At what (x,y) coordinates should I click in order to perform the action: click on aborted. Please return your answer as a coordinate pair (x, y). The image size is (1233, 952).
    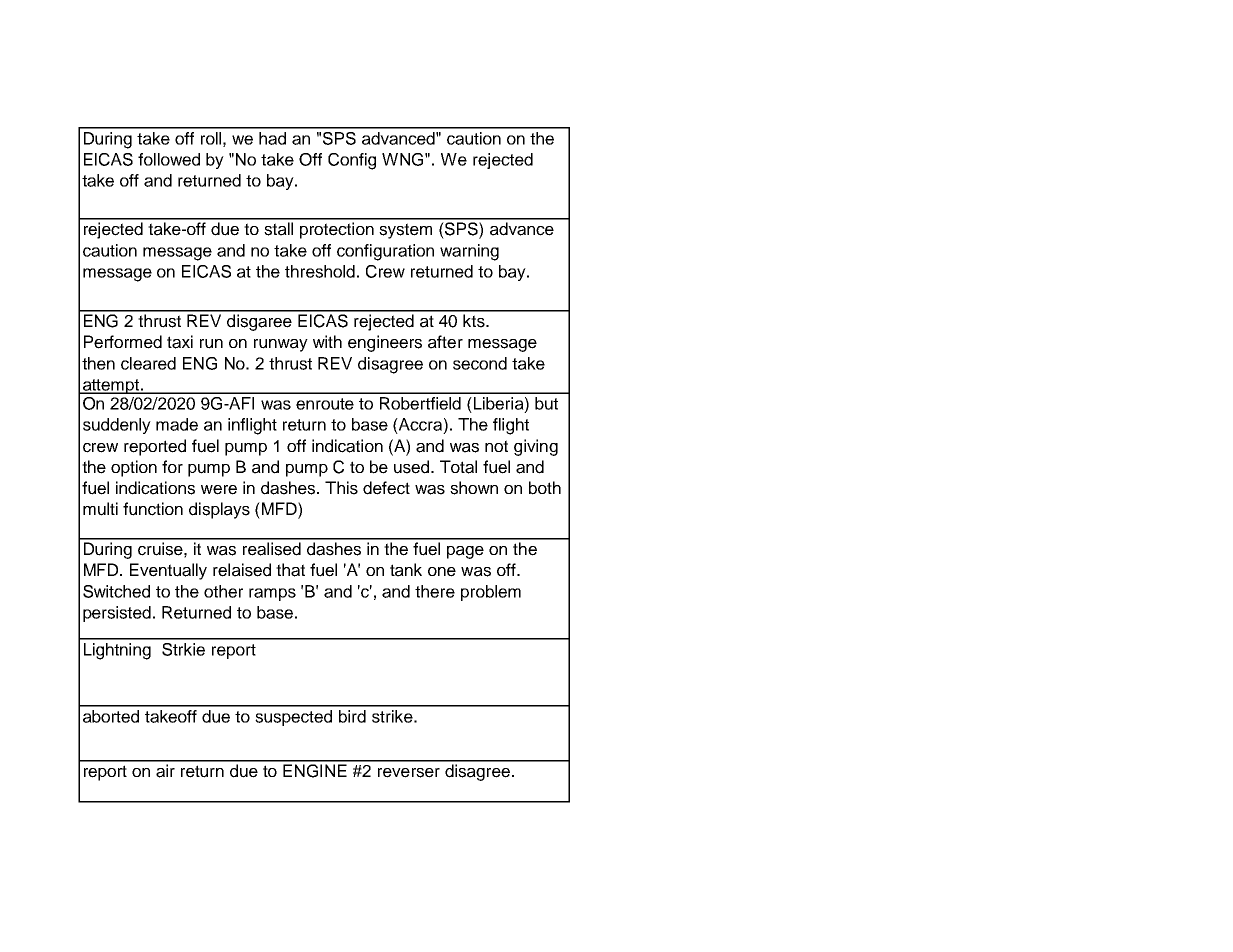
    Looking at the image, I should click on (111, 716).
